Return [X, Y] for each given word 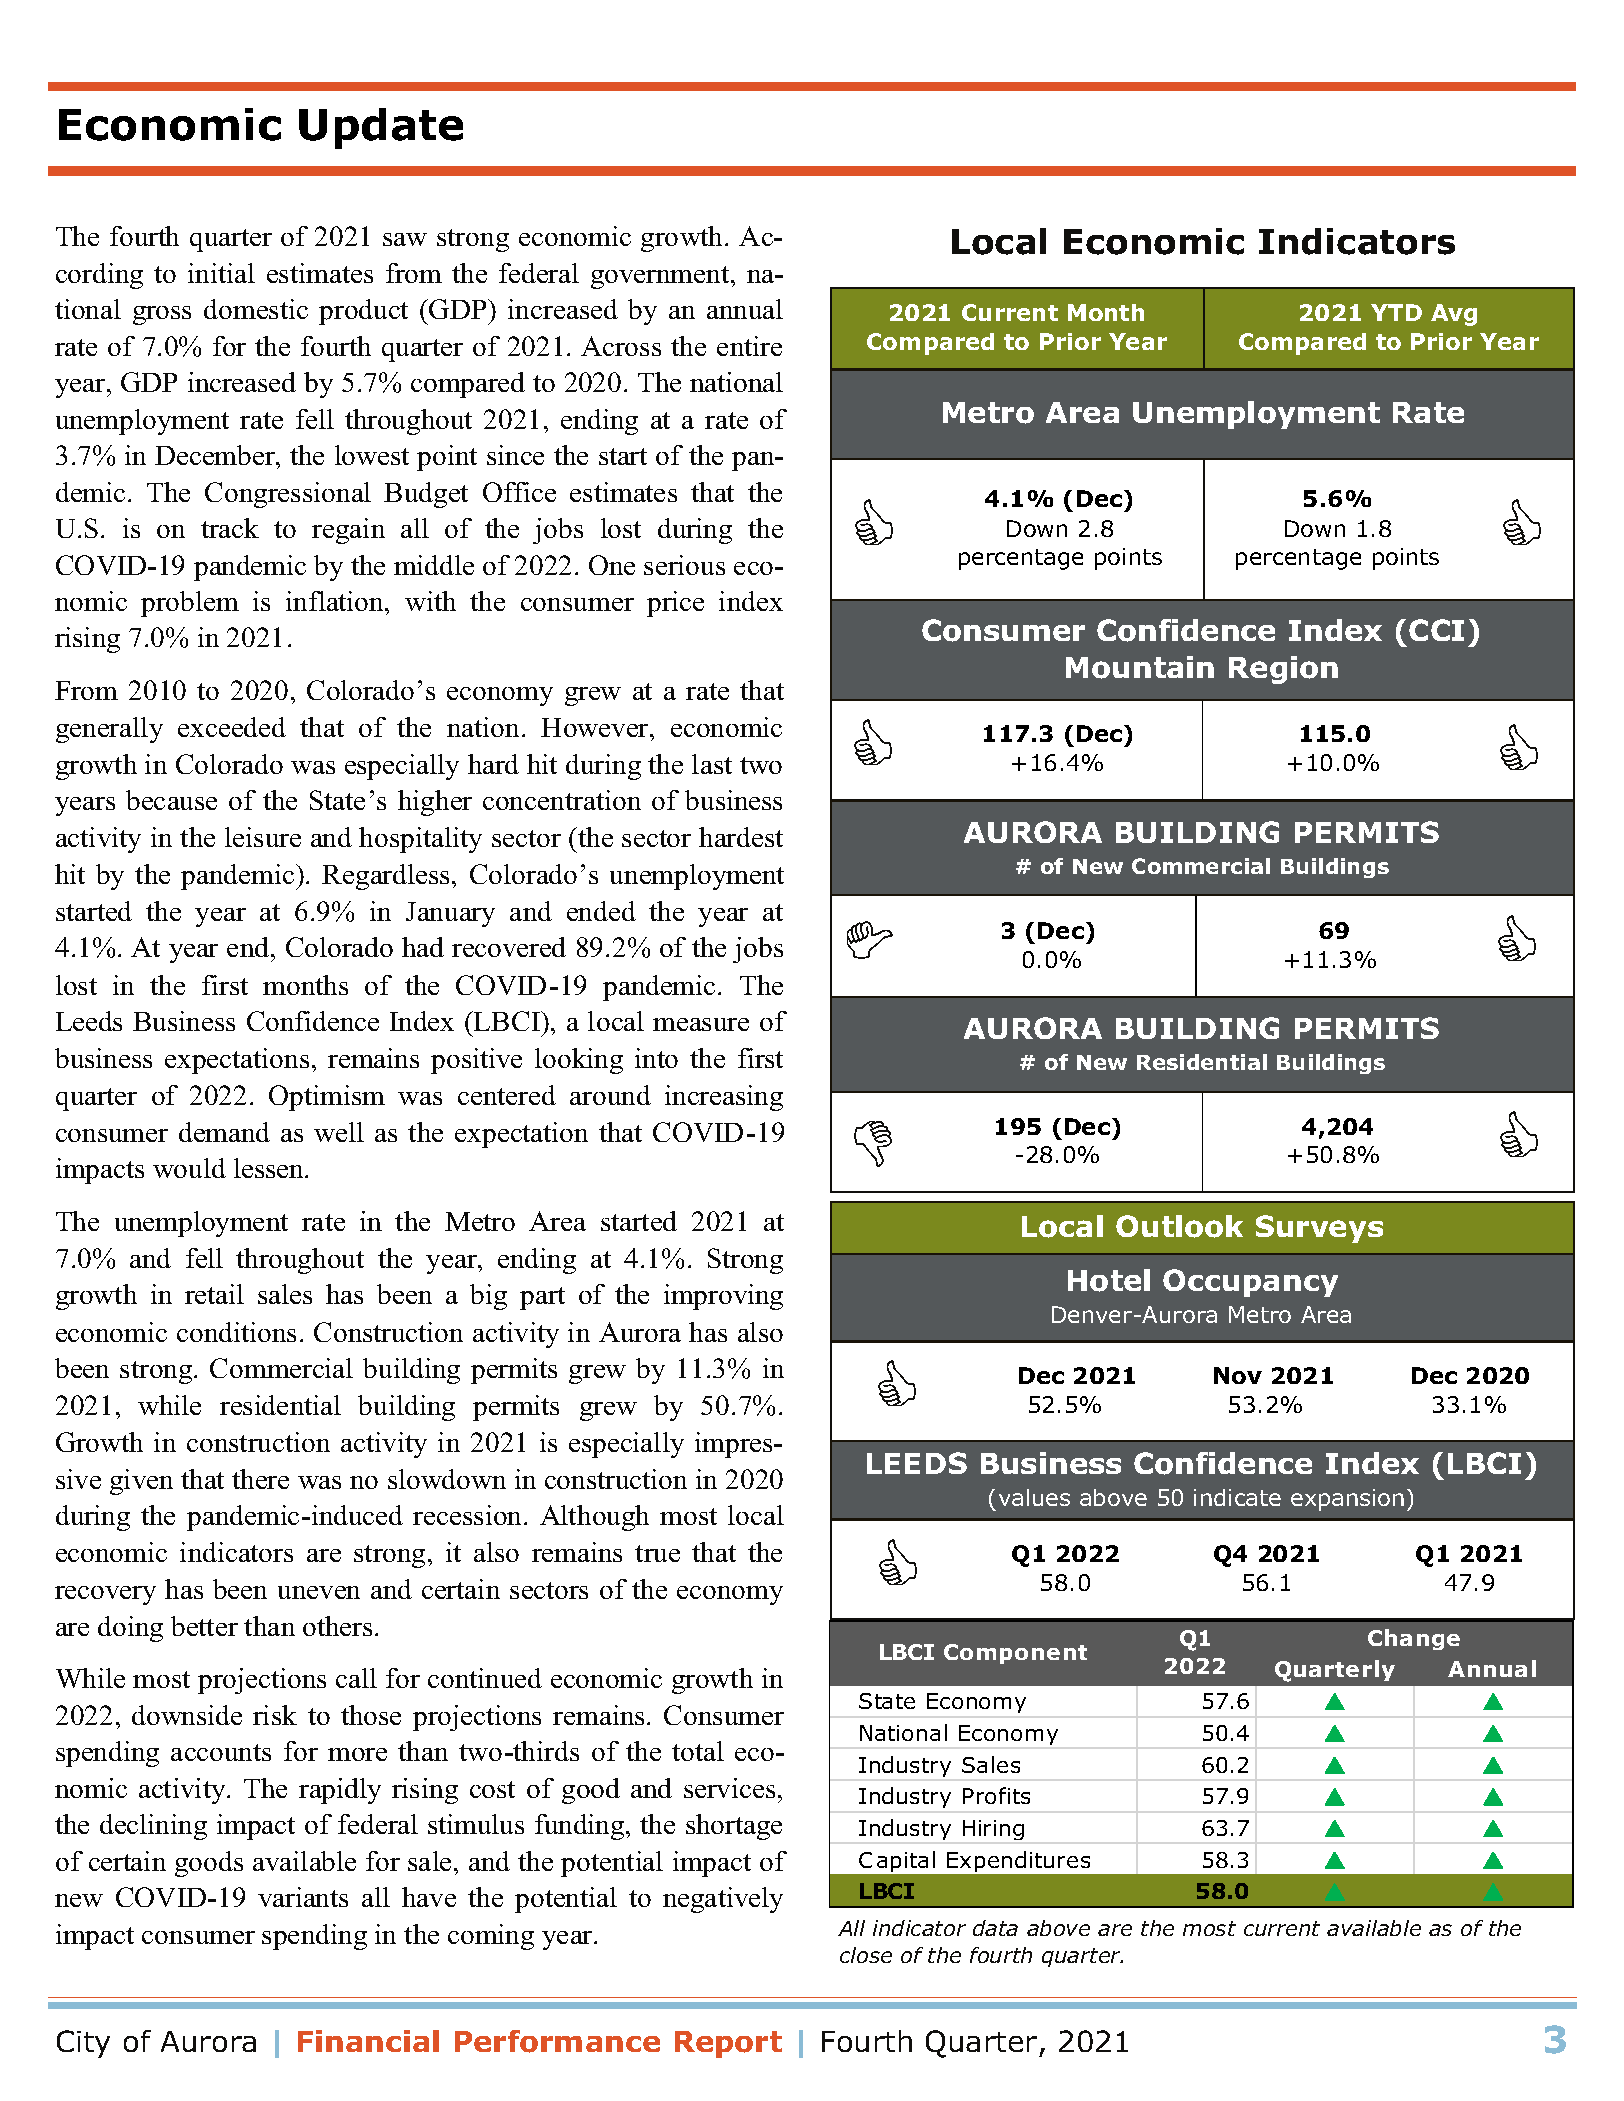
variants [303, 1897]
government [661, 277]
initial [221, 273]
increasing [724, 1098]
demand [224, 1132]
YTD [1396, 312]
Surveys [1319, 1229]
